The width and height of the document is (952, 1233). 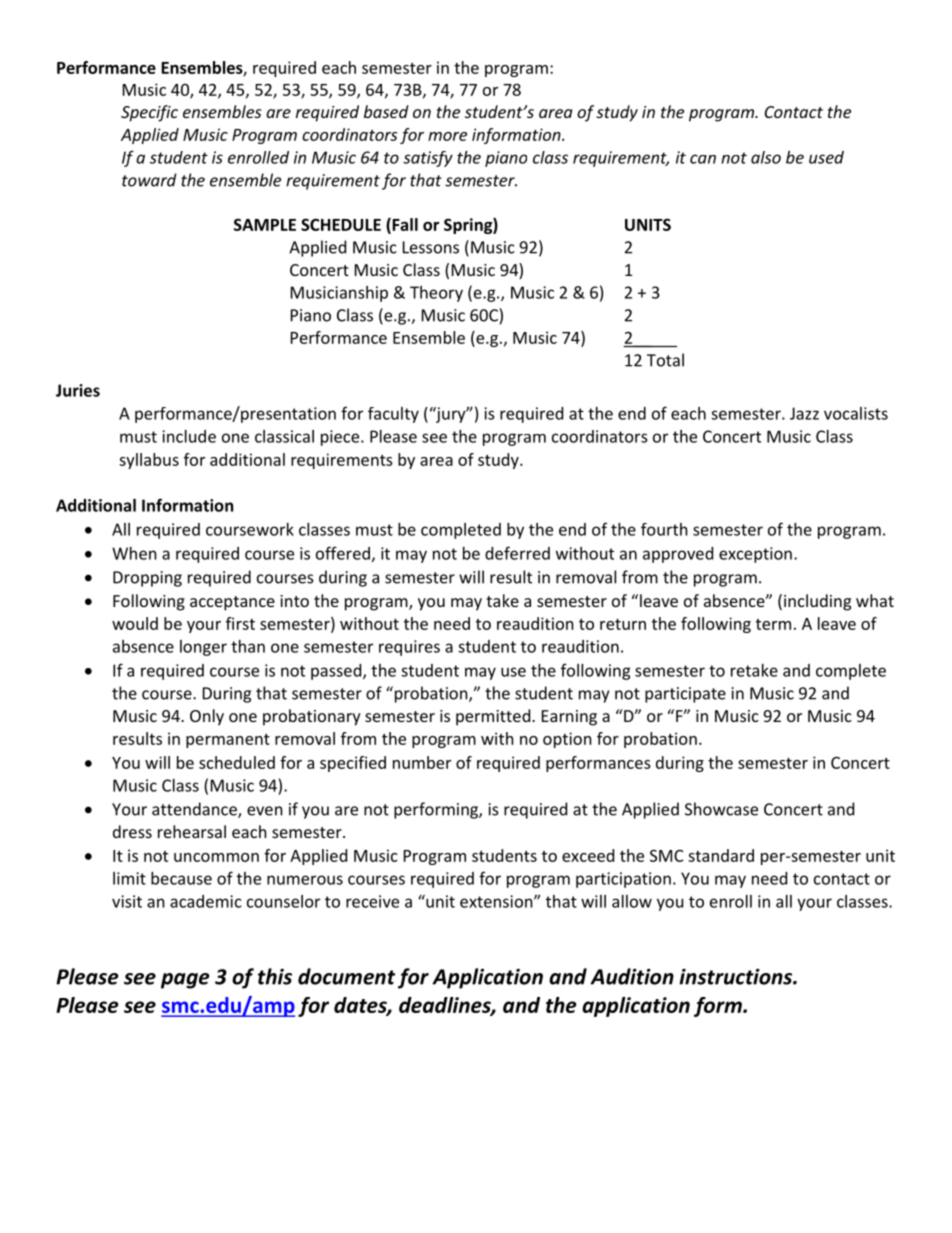 I want to click on page, so click(x=185, y=981).
